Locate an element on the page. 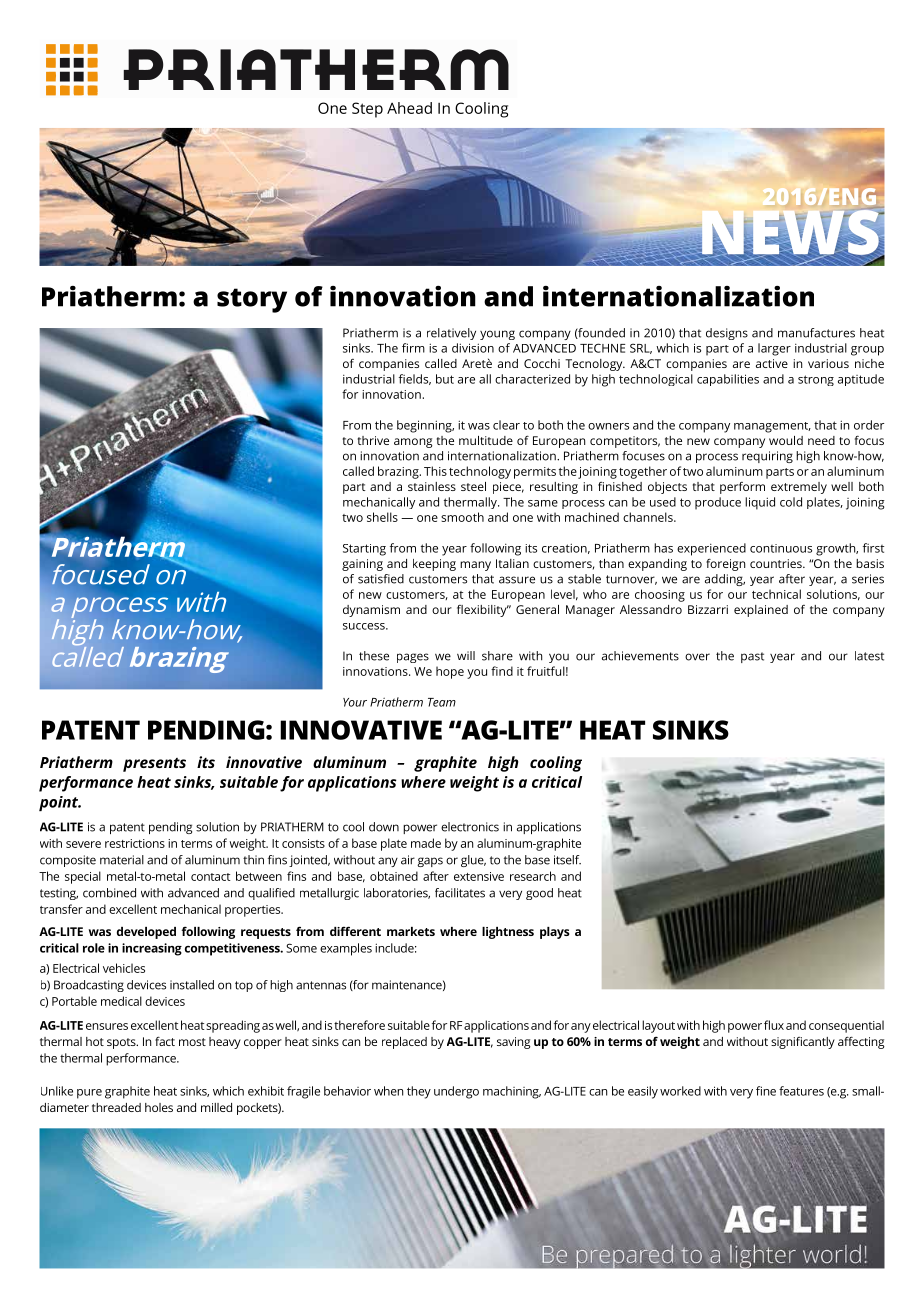  Step is located at coordinates (367, 110).
